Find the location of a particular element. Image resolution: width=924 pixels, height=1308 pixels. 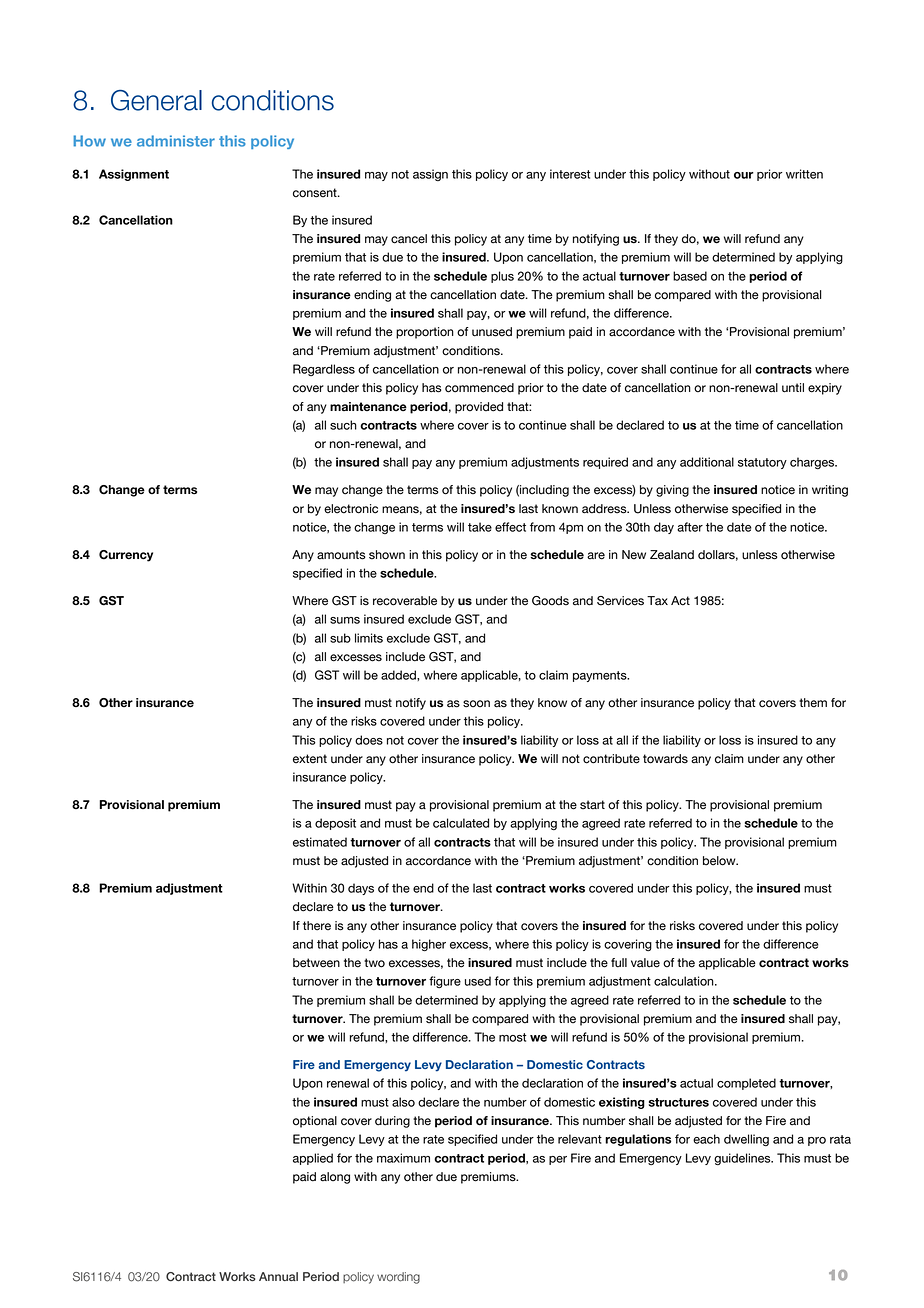

interest is located at coordinates (570, 174).
